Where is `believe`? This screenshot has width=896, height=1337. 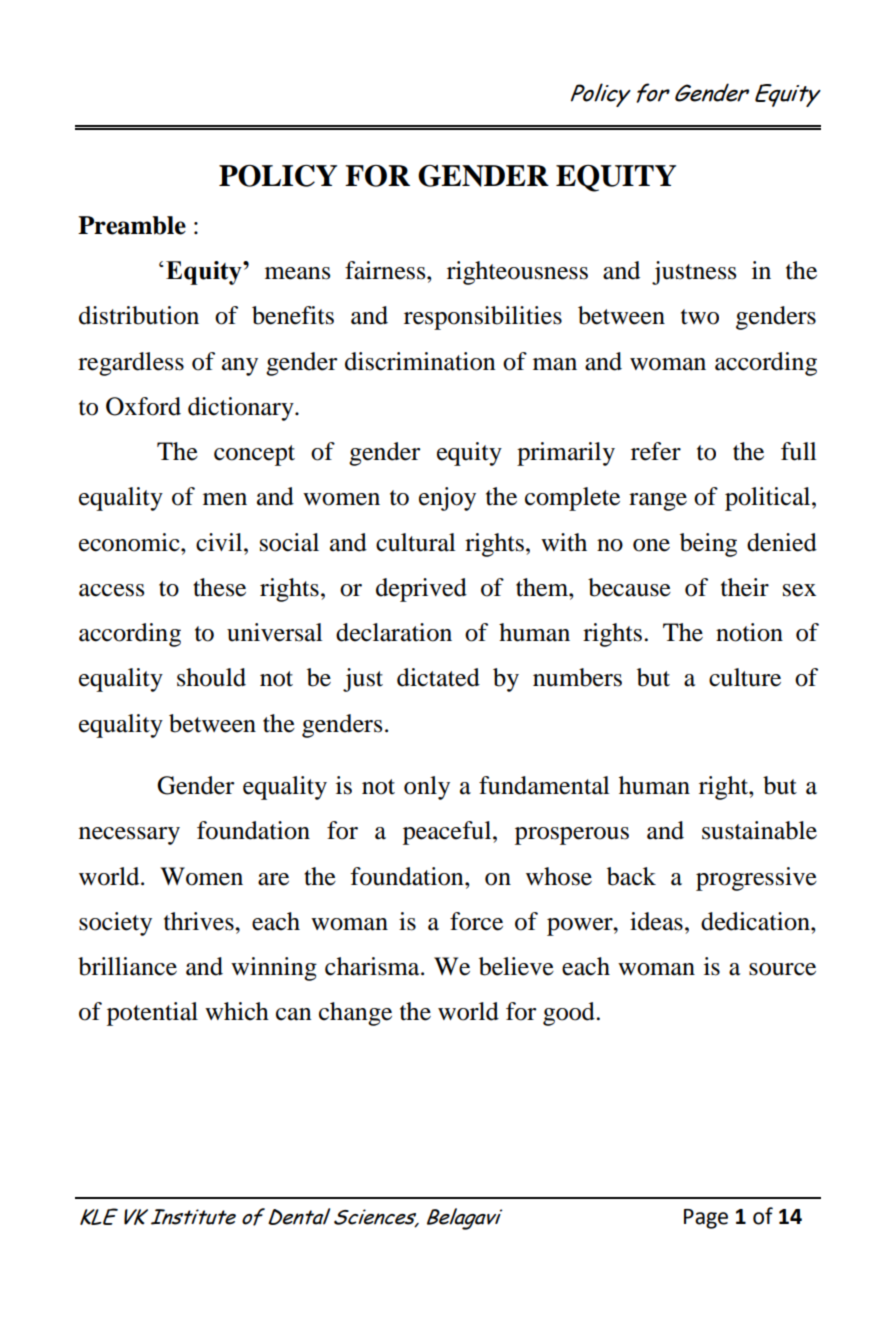
believe is located at coordinates (516, 966).
